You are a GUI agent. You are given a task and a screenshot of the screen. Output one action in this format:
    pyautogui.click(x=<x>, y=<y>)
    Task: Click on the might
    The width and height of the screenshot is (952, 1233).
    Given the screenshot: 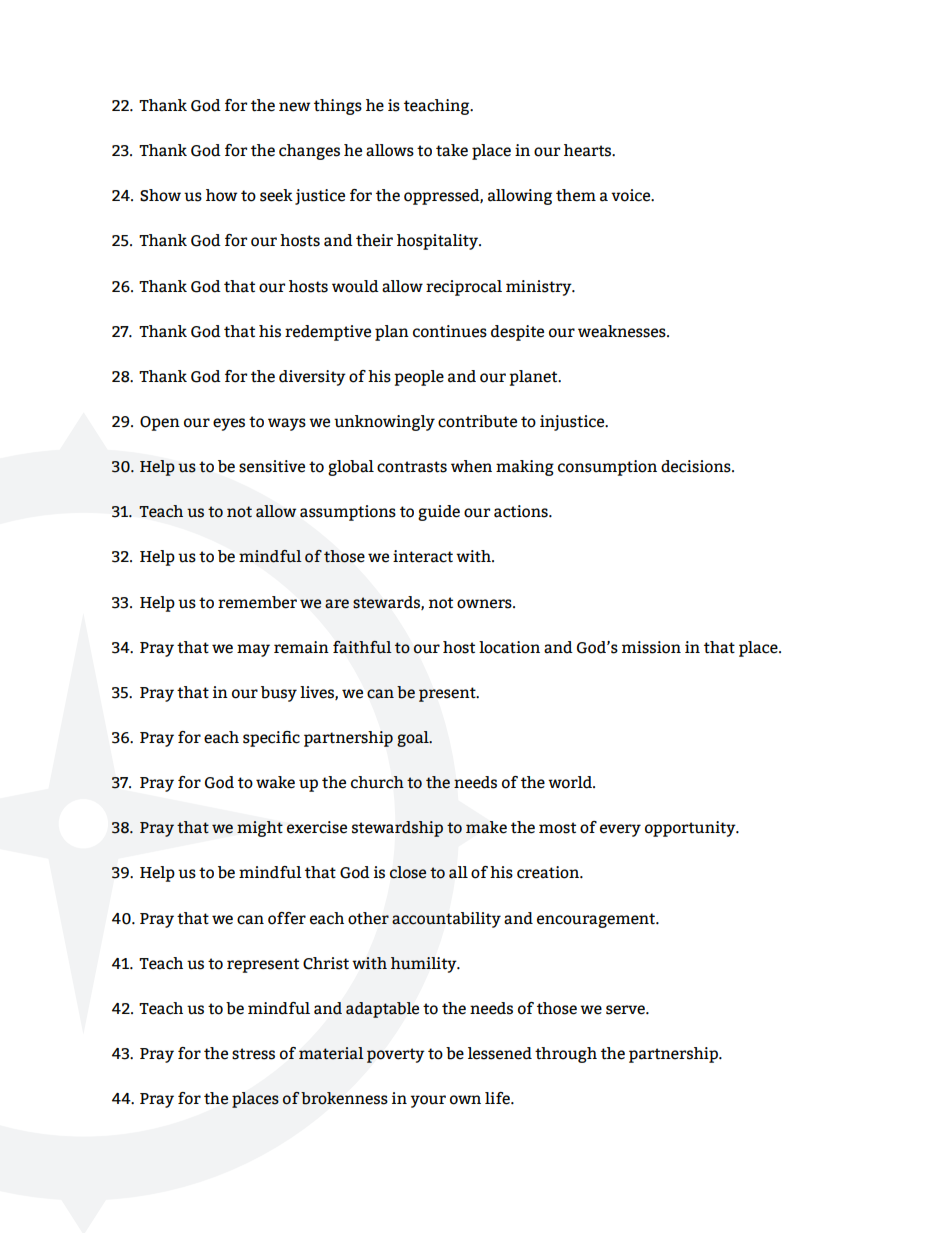 What is the action you would take?
    pyautogui.click(x=260, y=829)
